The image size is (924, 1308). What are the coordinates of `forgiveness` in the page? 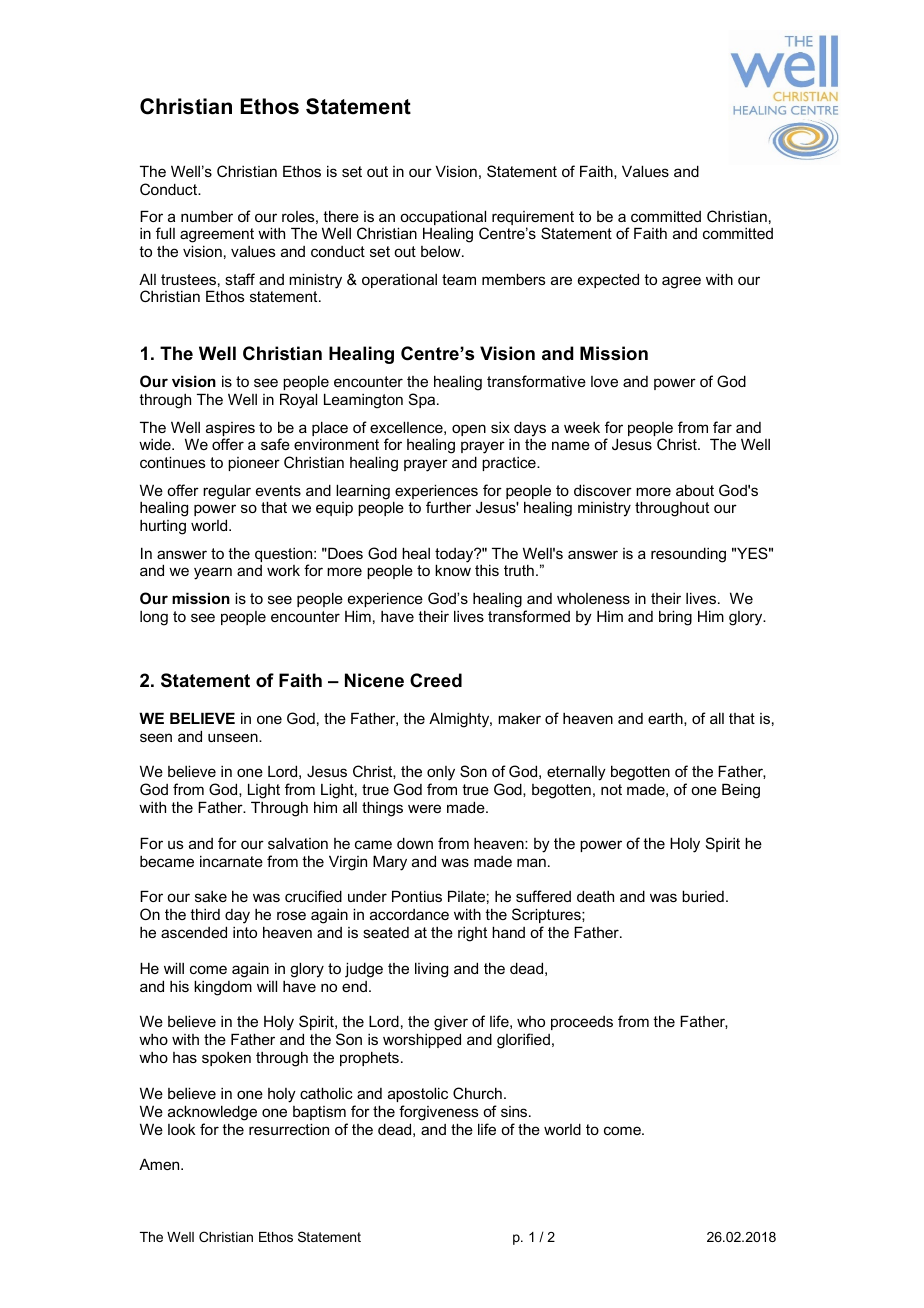 It's located at (439, 1113).
